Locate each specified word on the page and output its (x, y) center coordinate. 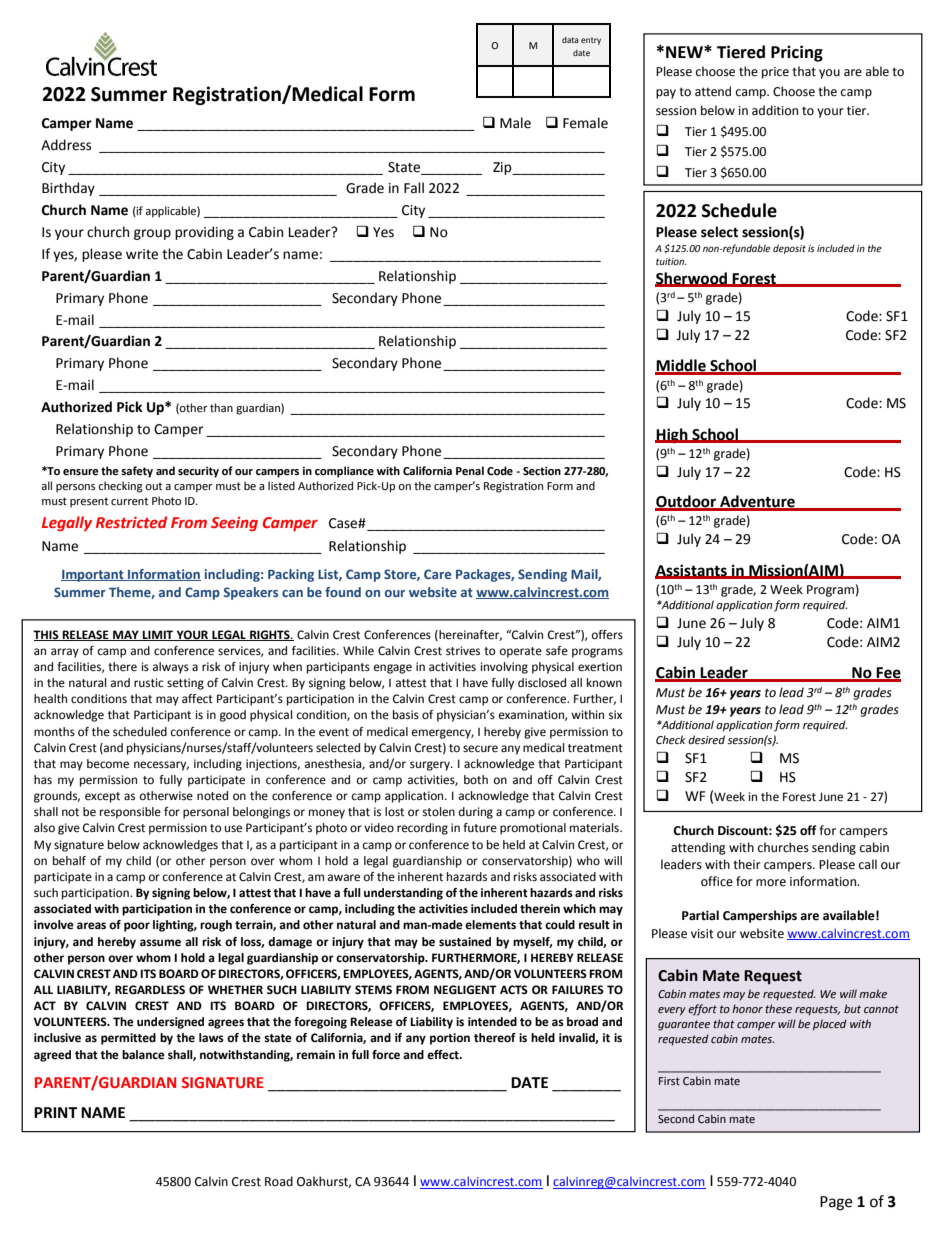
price (775, 73)
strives (463, 651)
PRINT (55, 1112)
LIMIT (158, 635)
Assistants (692, 571)
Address (66, 145)
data (570, 40)
